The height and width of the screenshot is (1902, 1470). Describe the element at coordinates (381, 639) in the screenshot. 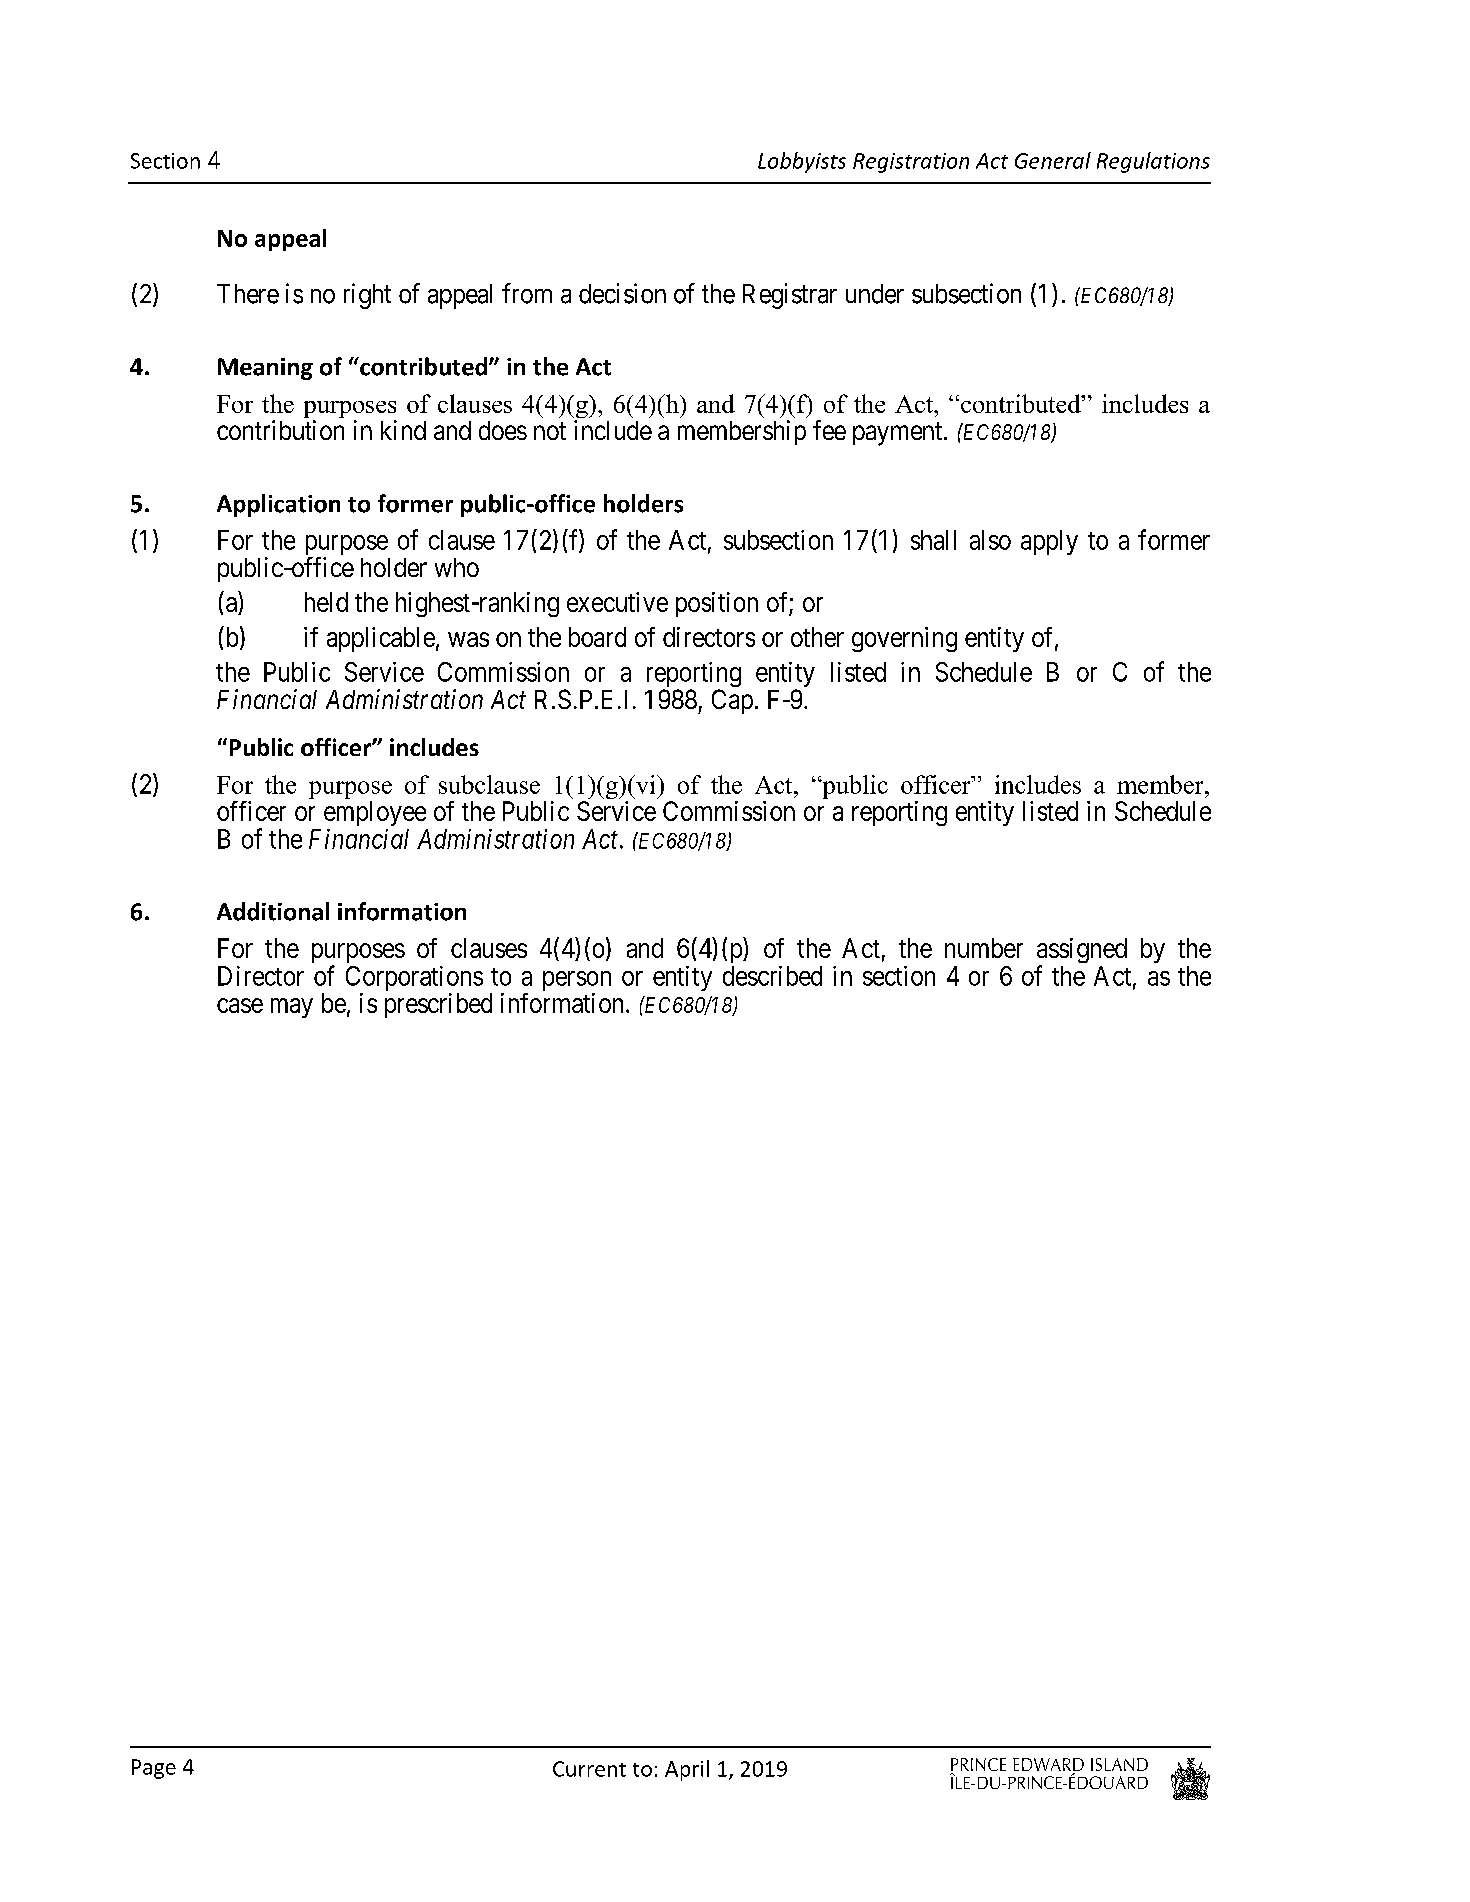

I see `applicable` at that location.
